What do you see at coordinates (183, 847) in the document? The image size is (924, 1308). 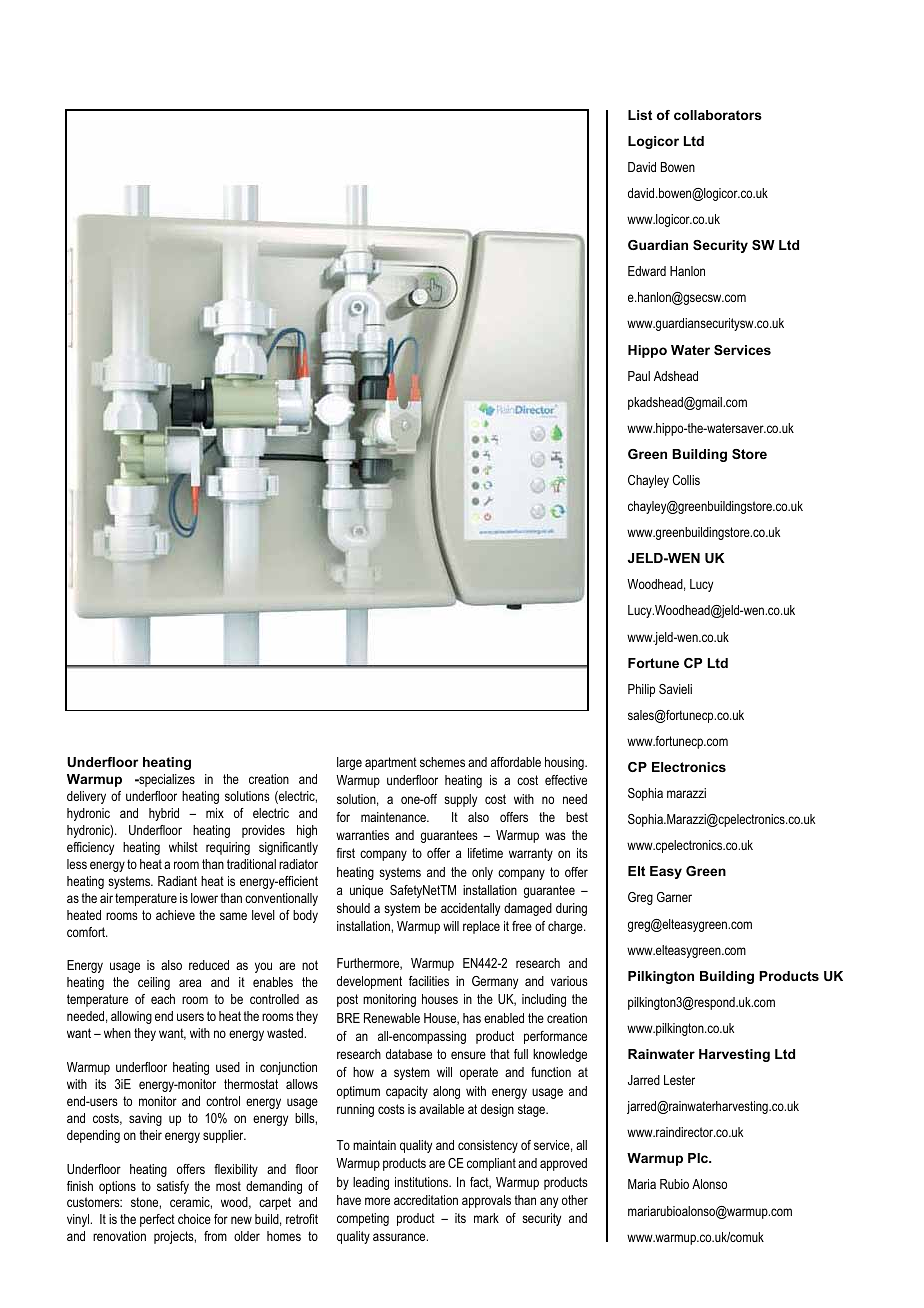 I see `whilst` at bounding box center [183, 847].
